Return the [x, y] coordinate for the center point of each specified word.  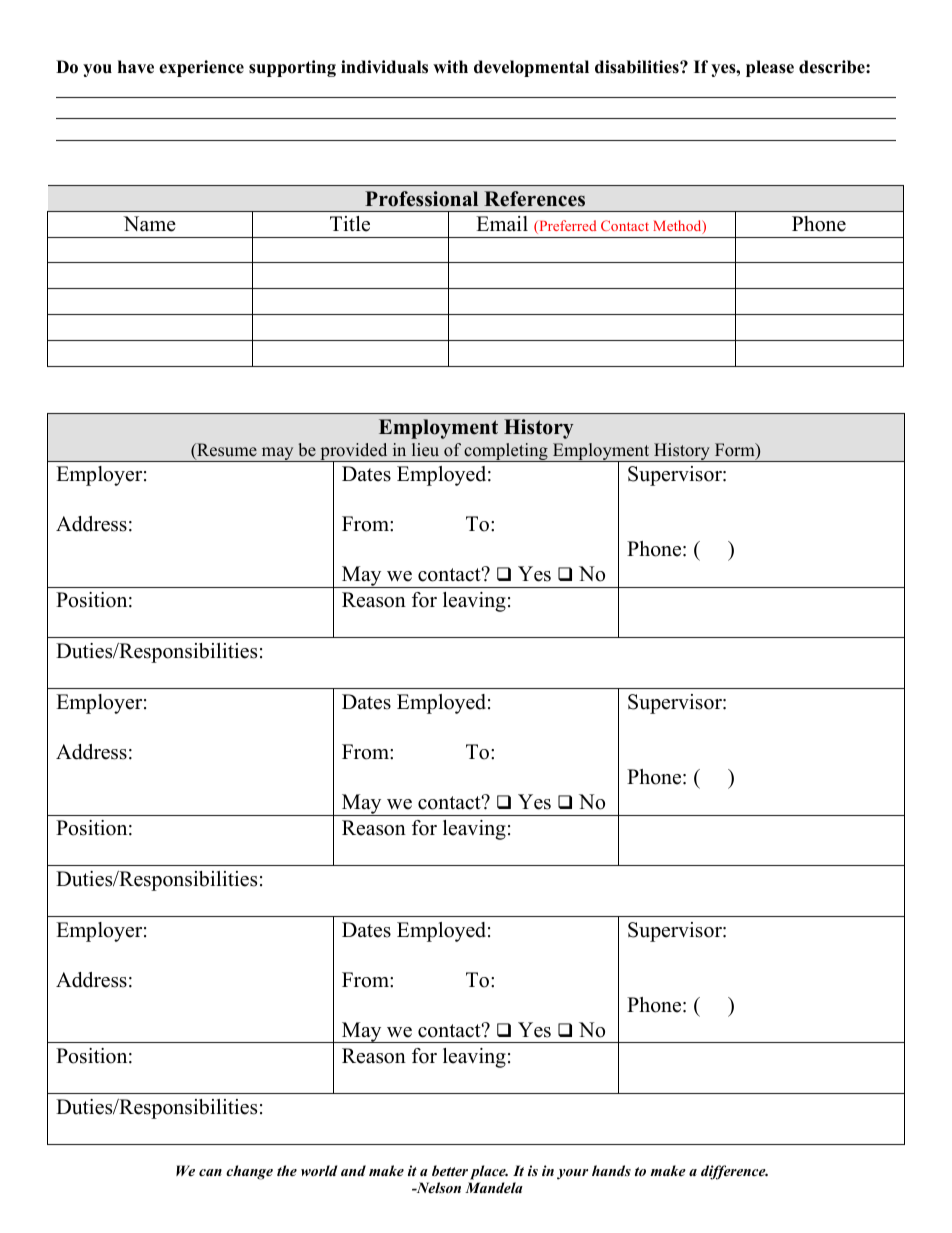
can [210, 1172]
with [450, 66]
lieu [425, 450]
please [770, 68]
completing [506, 452]
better [450, 1170]
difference [734, 1172]
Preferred [566, 227]
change [249, 1172]
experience [201, 68]
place [489, 1172]
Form [736, 451]
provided [354, 453]
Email [502, 223]
